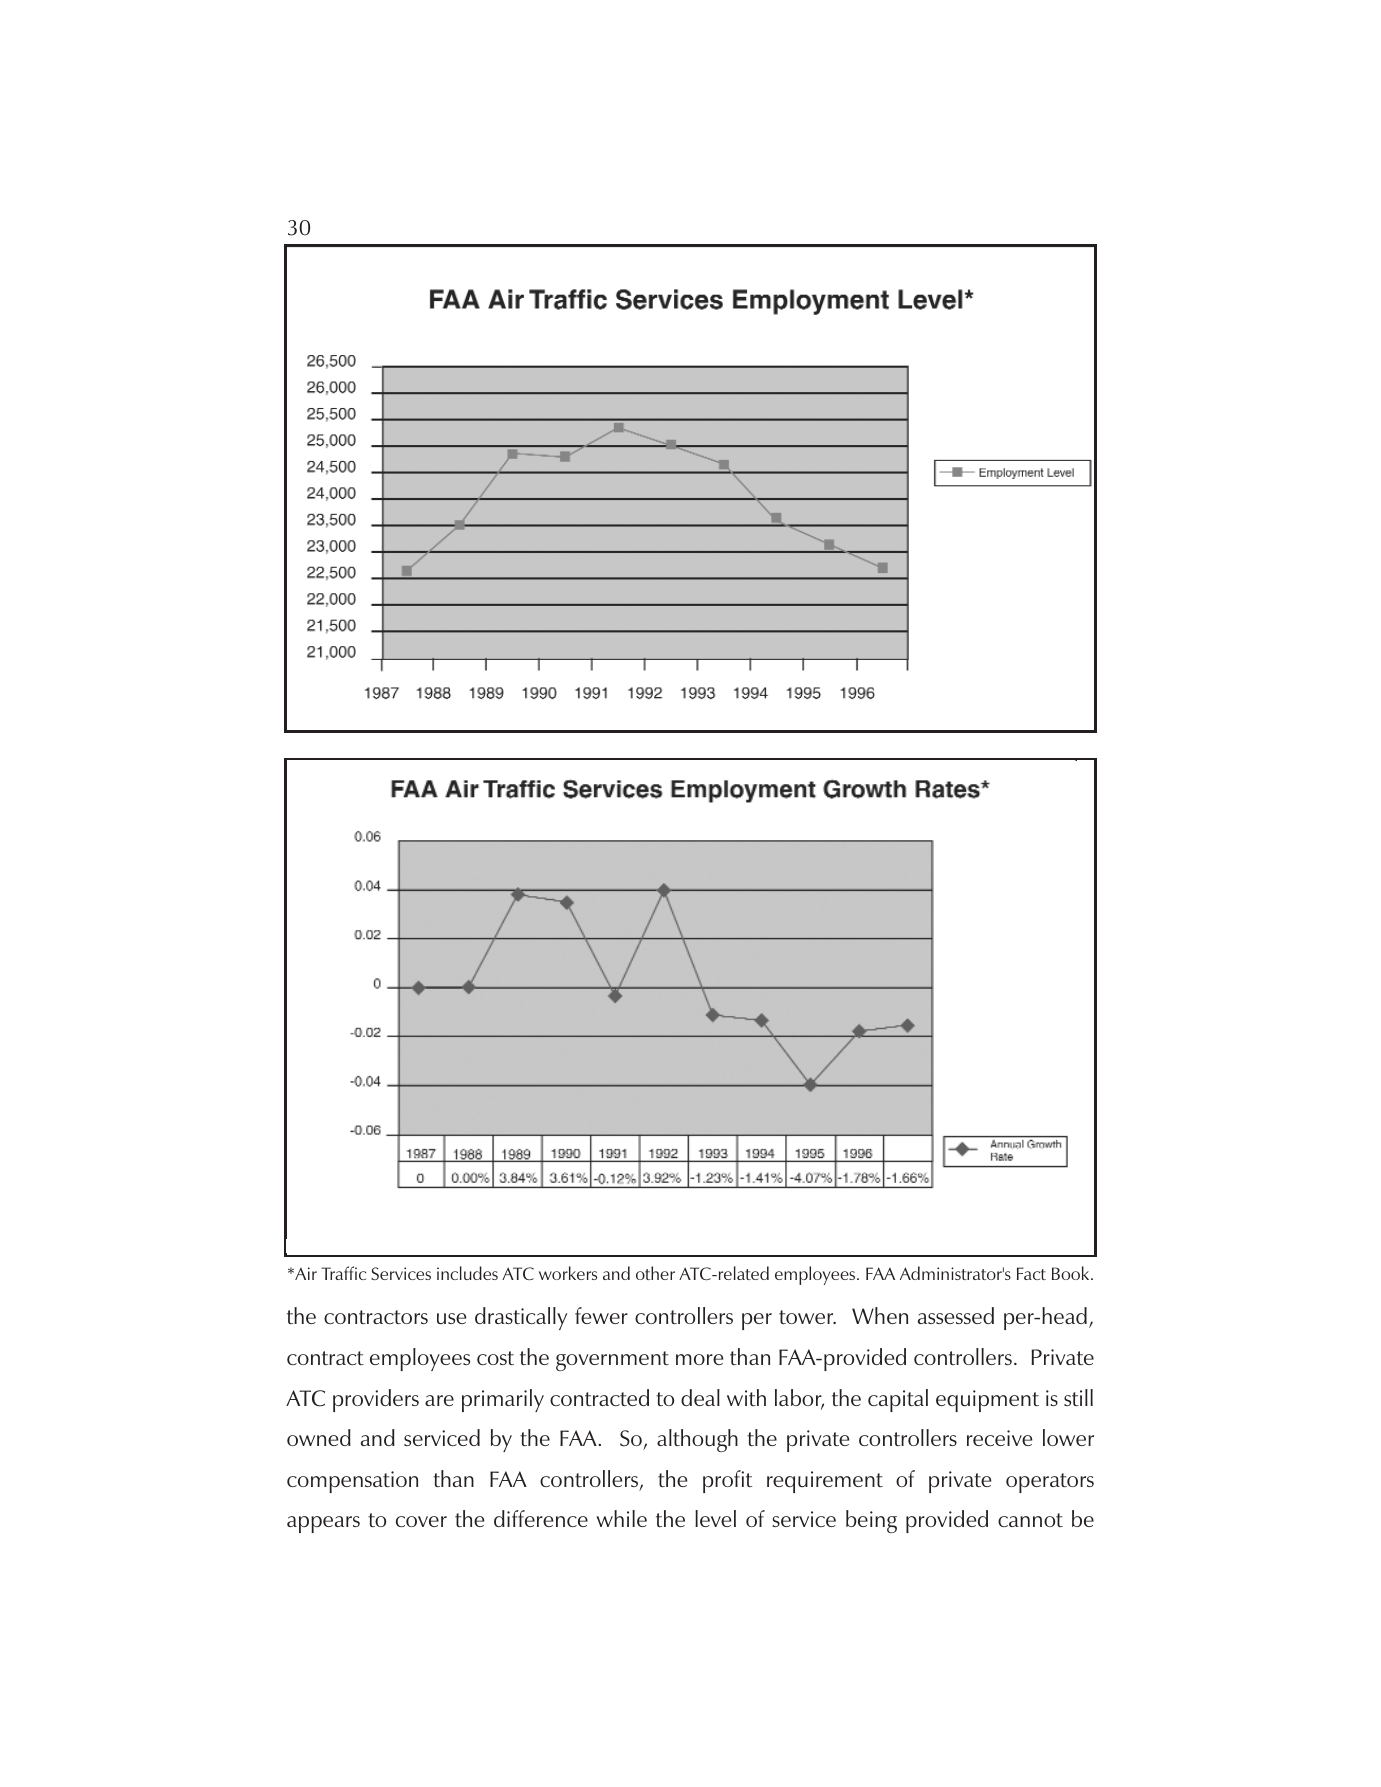 This screenshot has width=1381, height=1787. Describe the element at coordinates (1031, 1273) in the screenshot. I see `Fact` at that location.
